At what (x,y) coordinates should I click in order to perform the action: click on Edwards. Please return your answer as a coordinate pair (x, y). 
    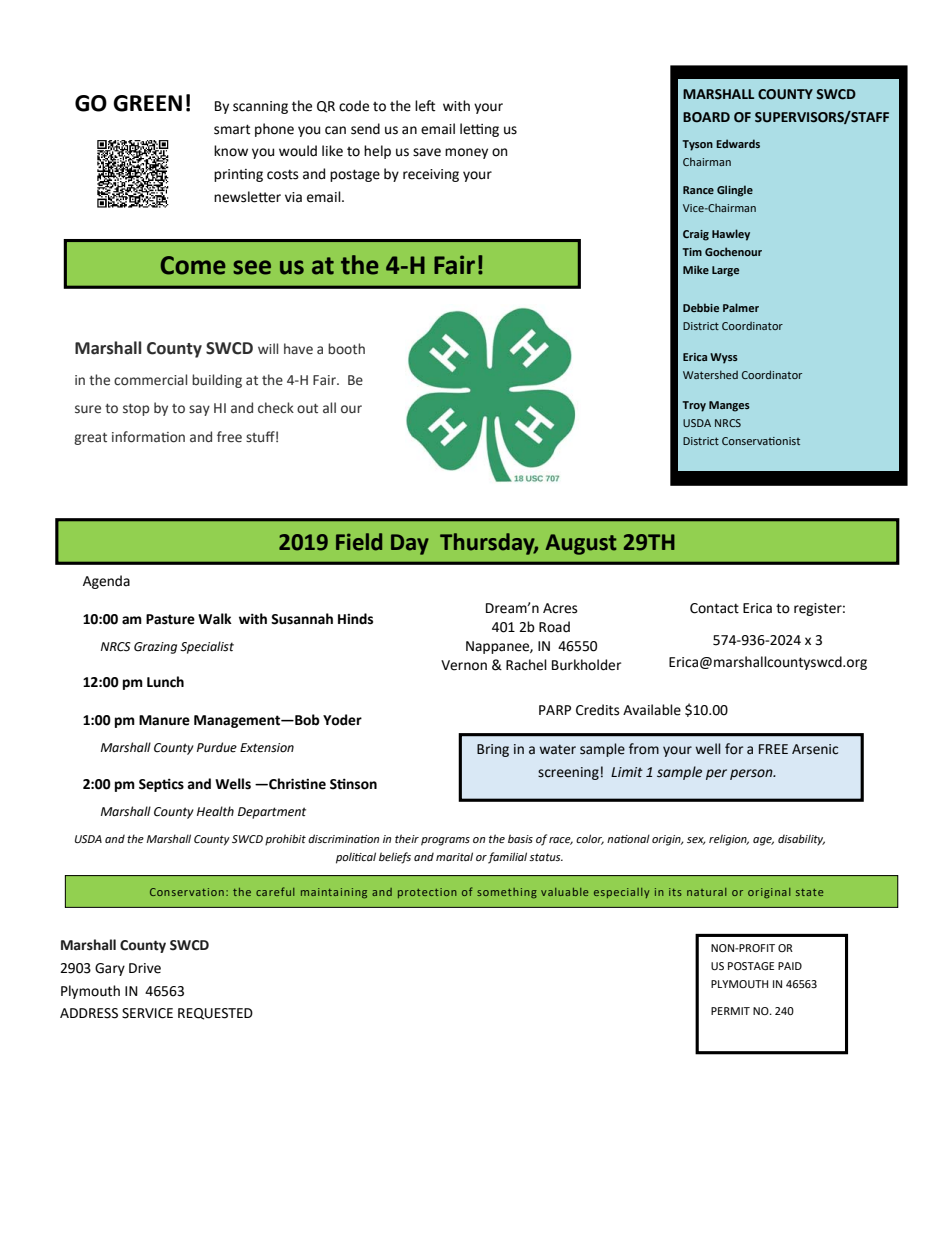
    Looking at the image, I should click on (738, 143).
